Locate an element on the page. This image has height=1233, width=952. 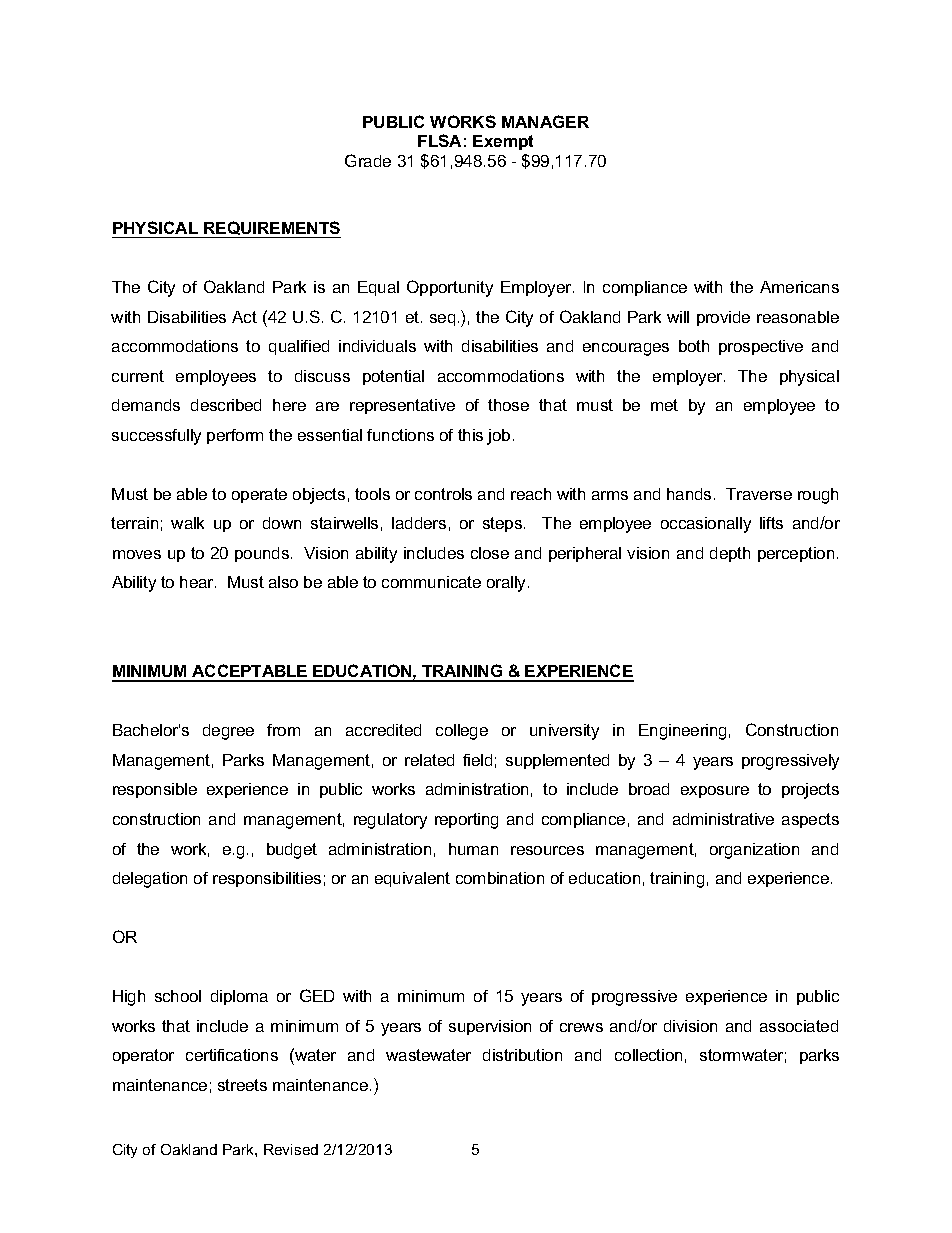
orally is located at coordinates (508, 584).
